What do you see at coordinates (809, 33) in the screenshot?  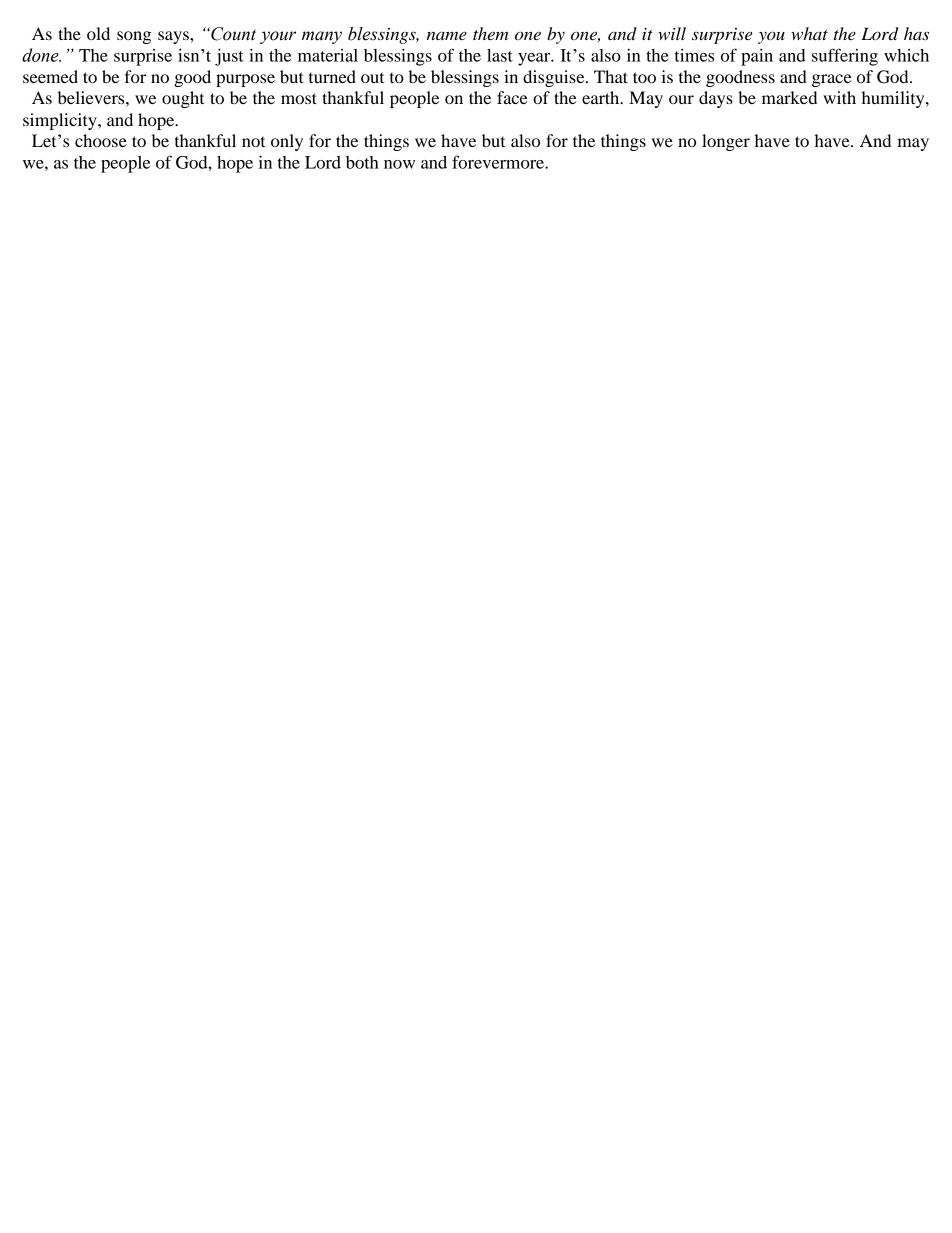 I see `what` at bounding box center [809, 33].
